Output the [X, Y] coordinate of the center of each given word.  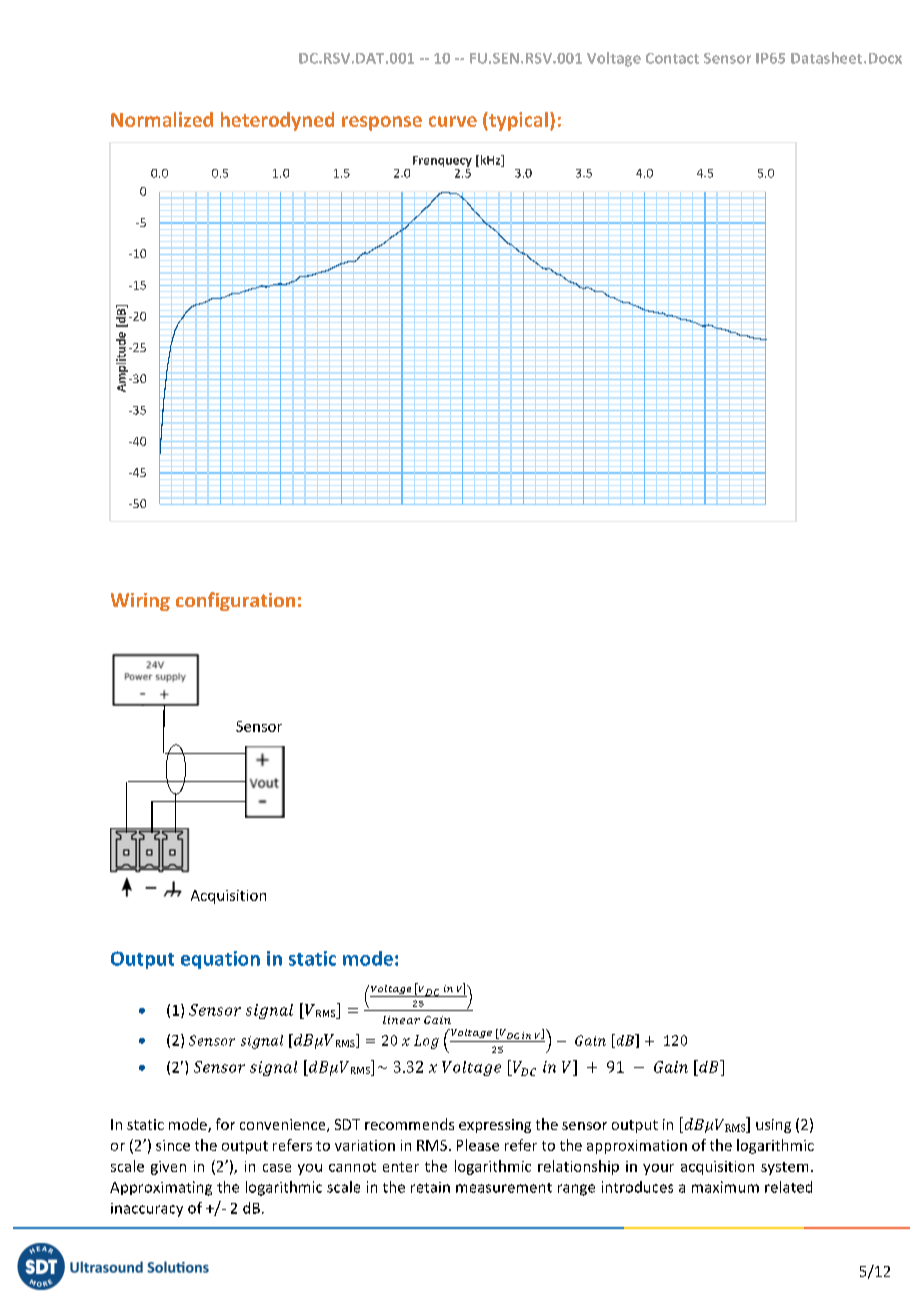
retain [430, 1187]
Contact [672, 58]
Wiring [140, 602]
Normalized [162, 119]
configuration [235, 601]
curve [453, 121]
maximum [725, 1187]
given [168, 1168]
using [773, 1126]
